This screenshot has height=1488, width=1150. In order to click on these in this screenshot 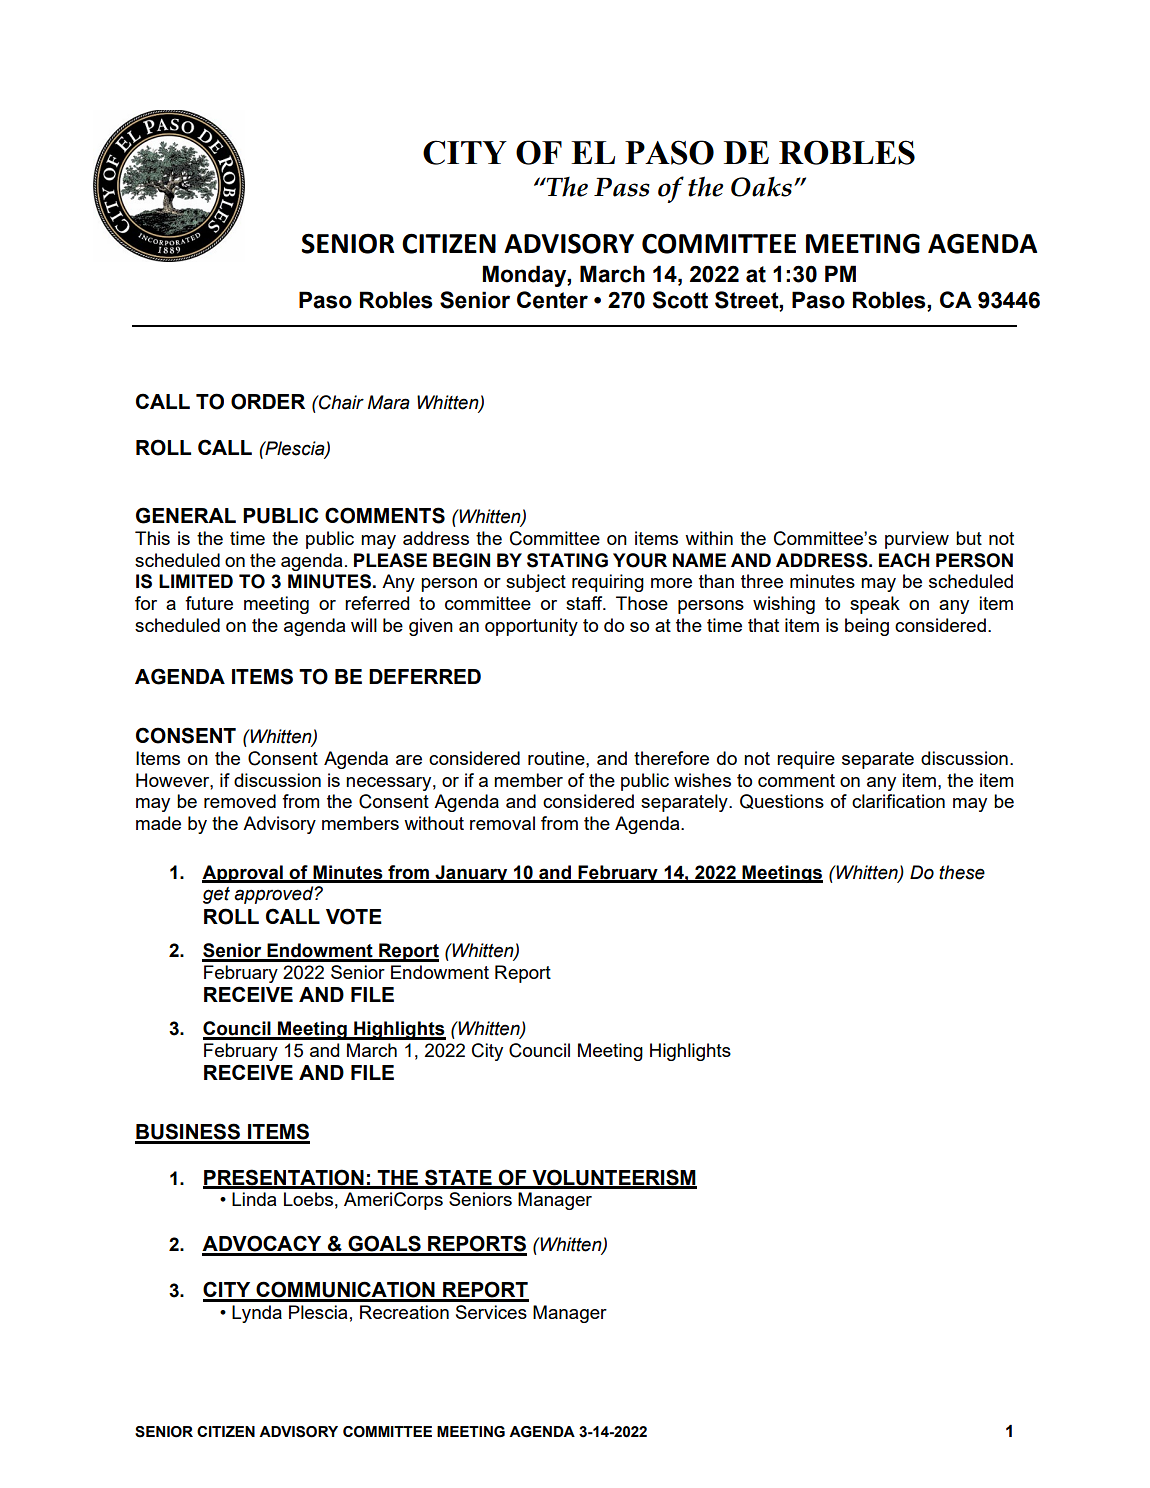, I will do `click(962, 872)`.
